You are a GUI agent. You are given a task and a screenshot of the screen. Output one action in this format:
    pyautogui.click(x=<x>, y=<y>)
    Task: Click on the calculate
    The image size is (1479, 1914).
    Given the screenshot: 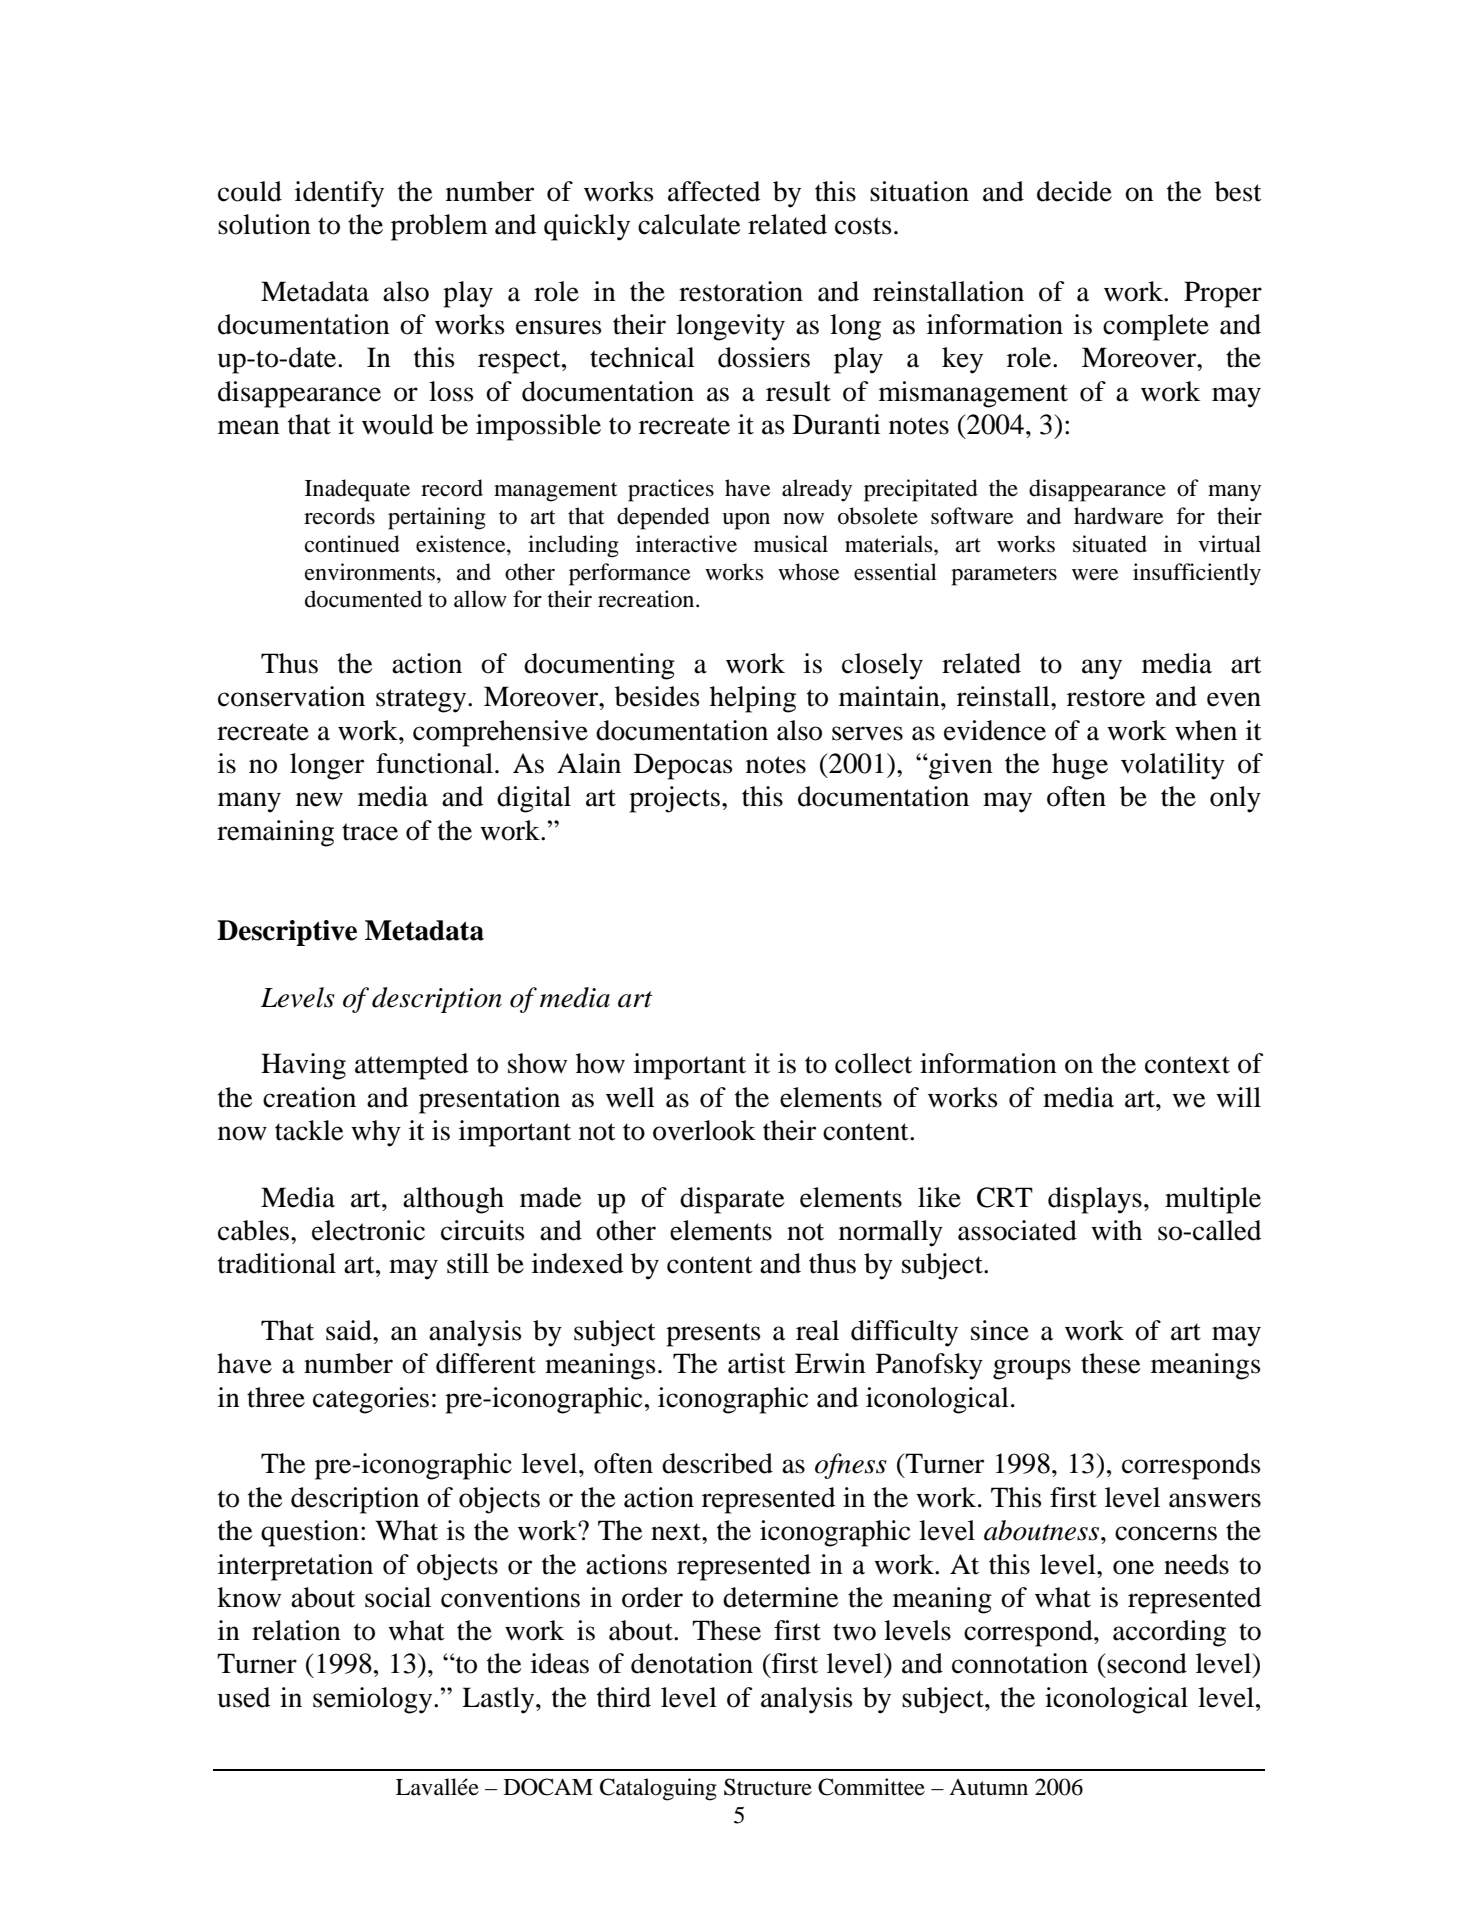 What is the action you would take?
    pyautogui.click(x=689, y=224)
